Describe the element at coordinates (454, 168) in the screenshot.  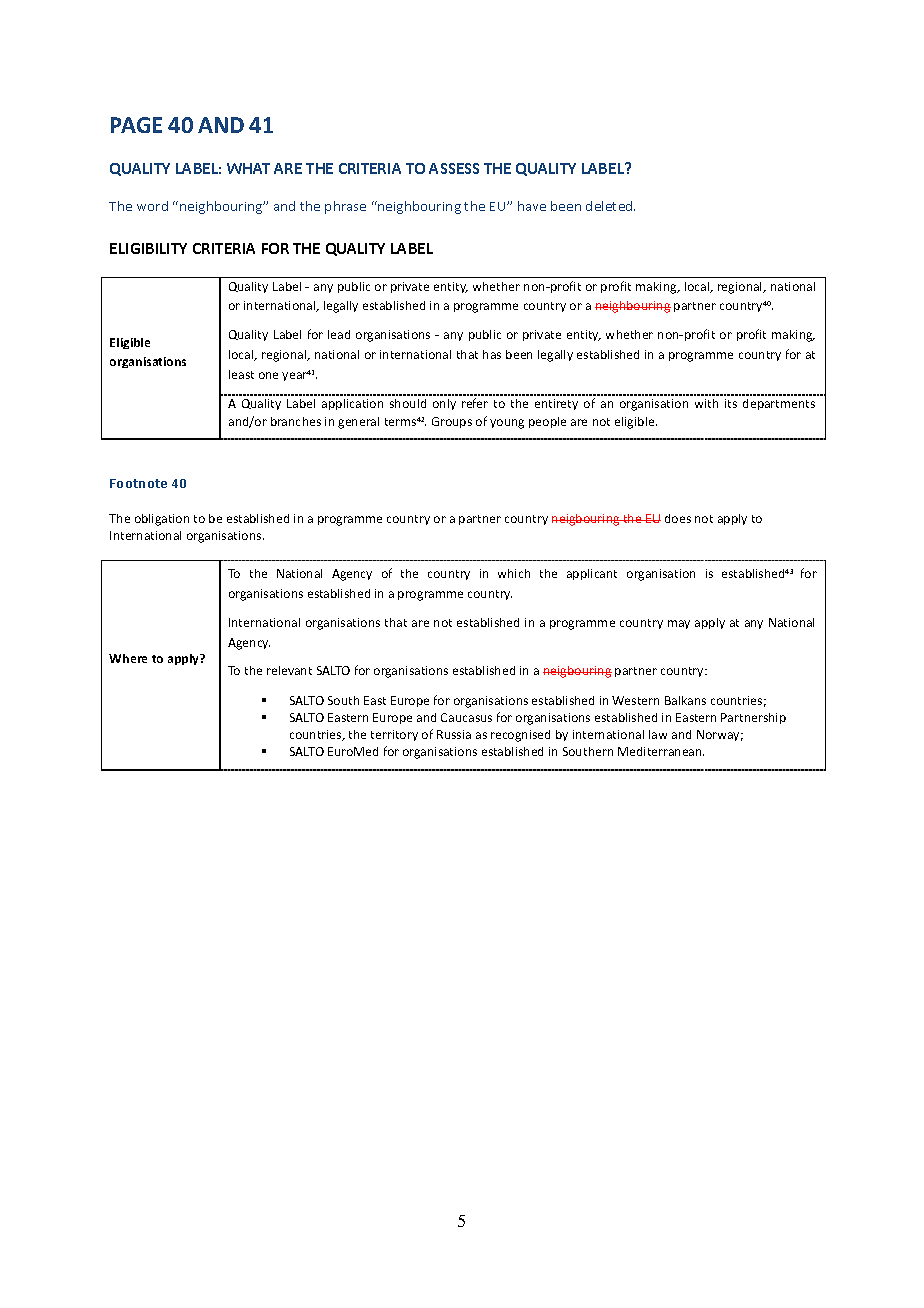
I see `ASSESS` at that location.
